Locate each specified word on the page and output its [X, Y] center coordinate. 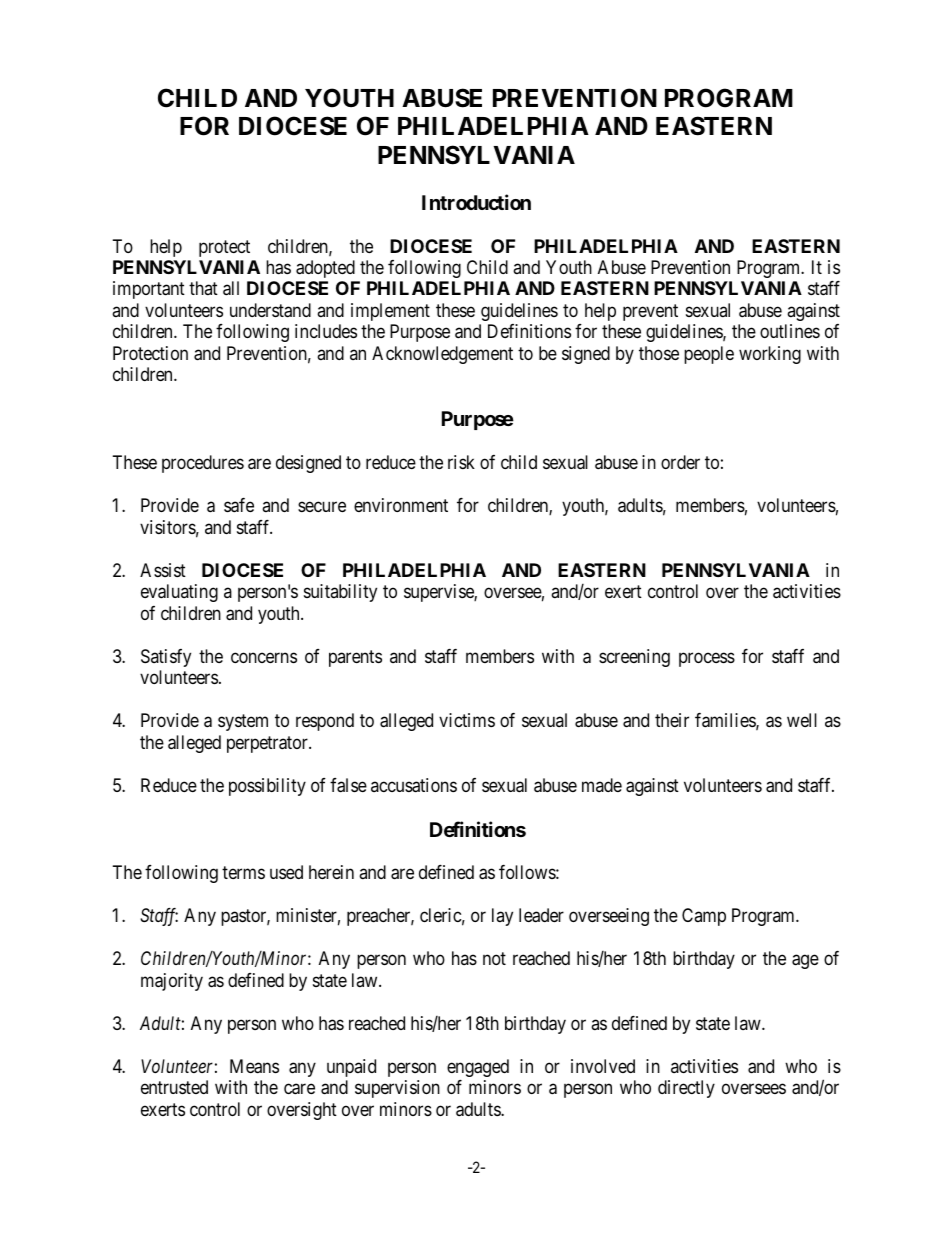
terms [243, 872]
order [680, 462]
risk [461, 462]
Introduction [476, 202]
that [203, 288]
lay [502, 917]
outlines [790, 331]
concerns [264, 657]
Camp [704, 917]
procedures [203, 464]
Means [254, 1066]
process [707, 659]
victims [467, 720]
